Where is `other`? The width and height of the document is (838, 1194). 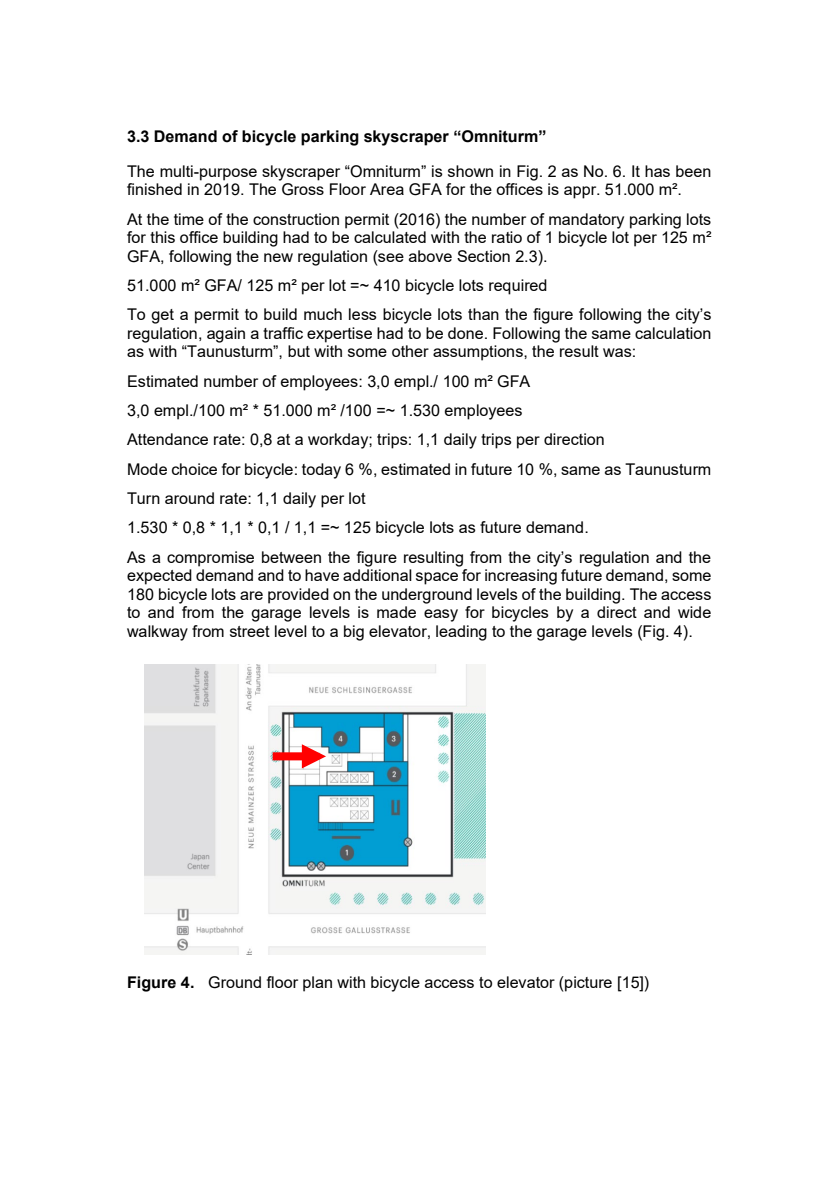 other is located at coordinates (410, 351).
